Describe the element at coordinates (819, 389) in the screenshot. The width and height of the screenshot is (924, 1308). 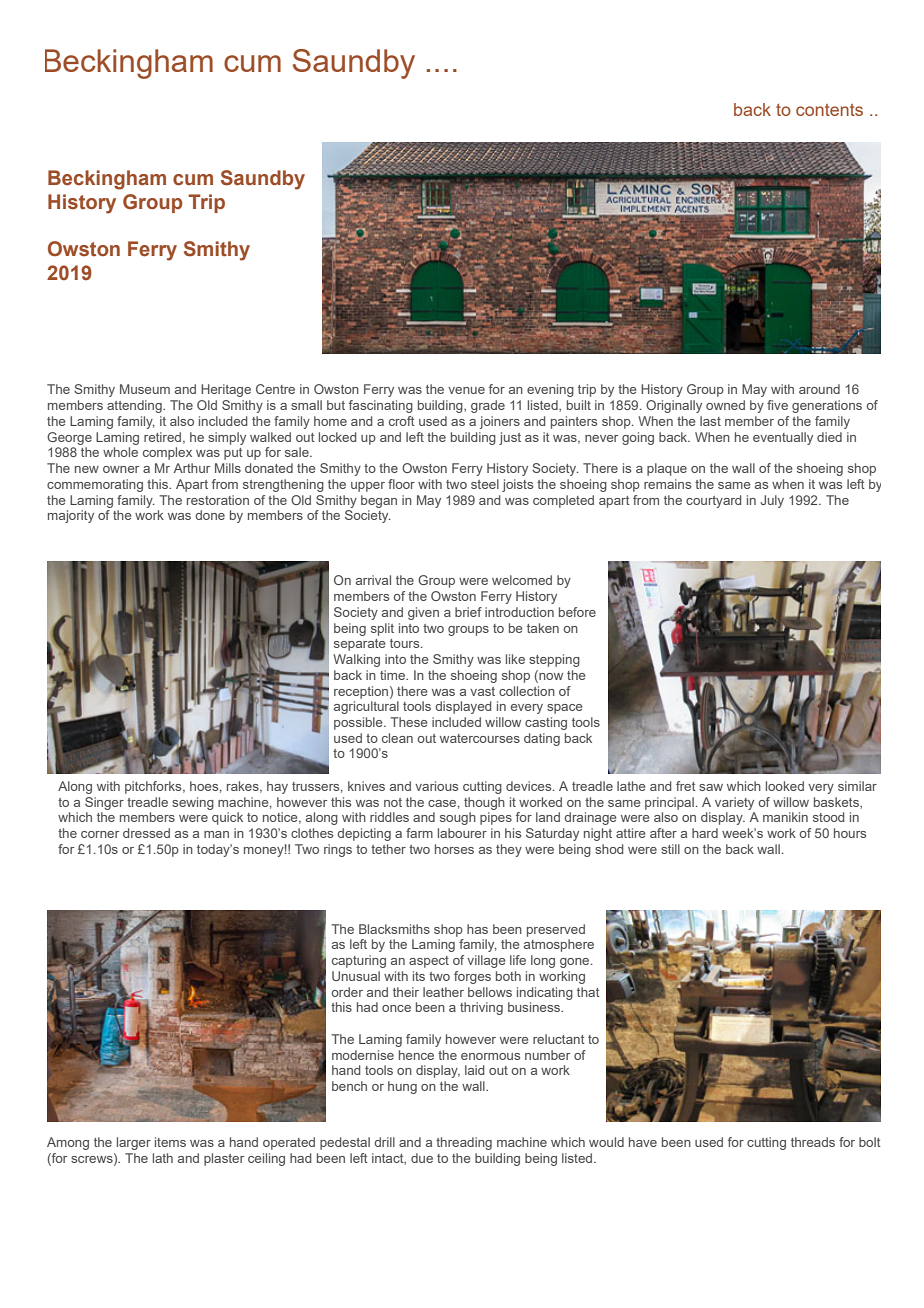
I see `around` at that location.
